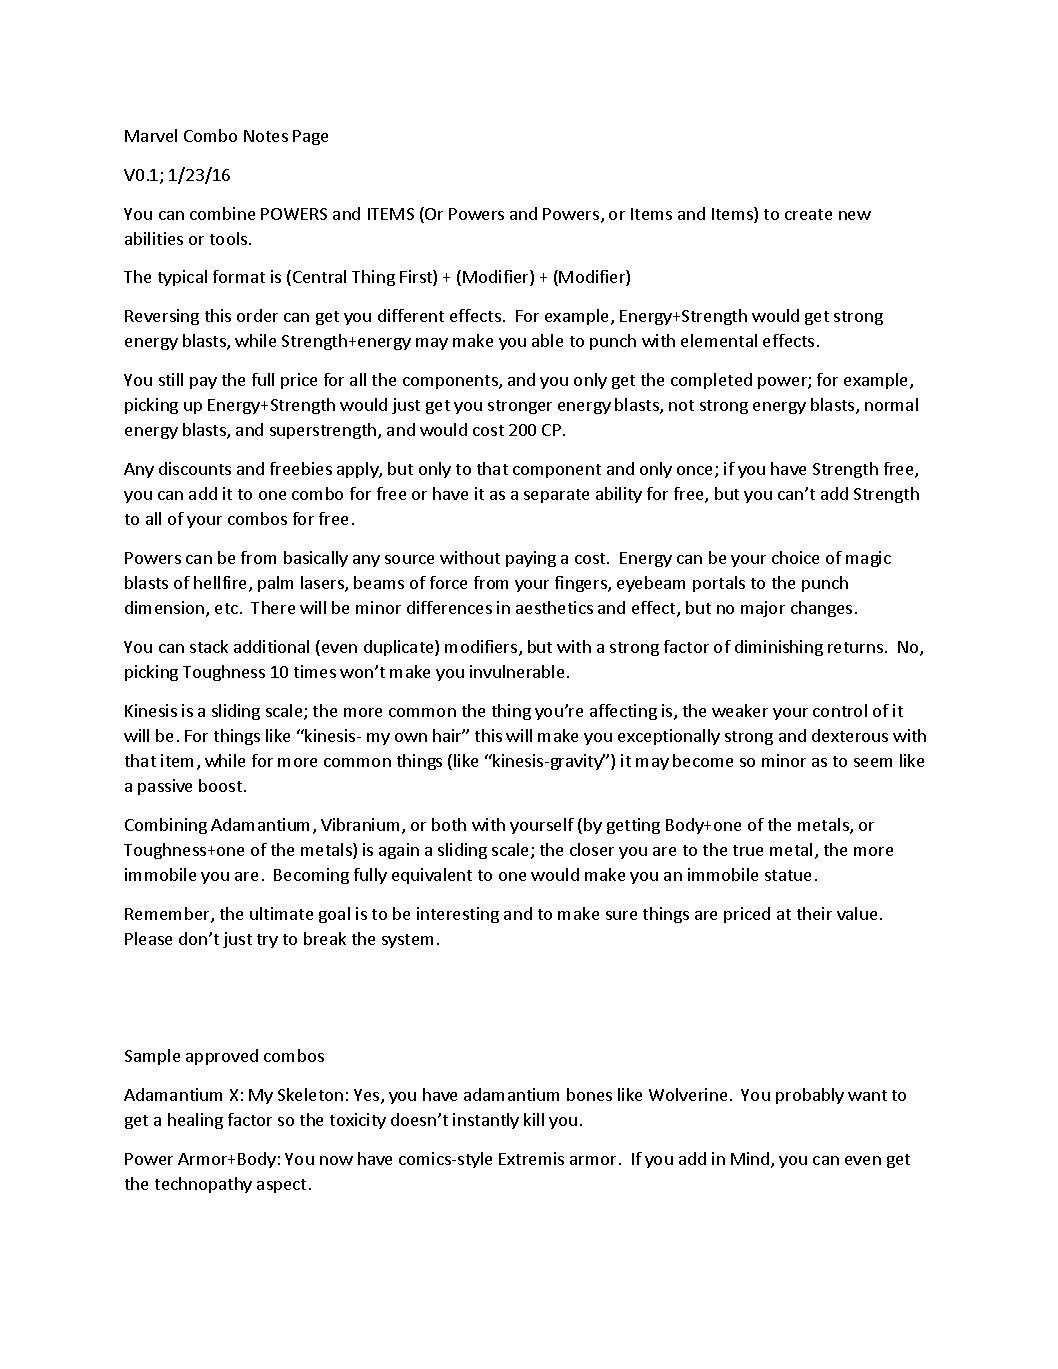  What do you see at coordinates (195, 468) in the screenshot?
I see `discounts` at bounding box center [195, 468].
